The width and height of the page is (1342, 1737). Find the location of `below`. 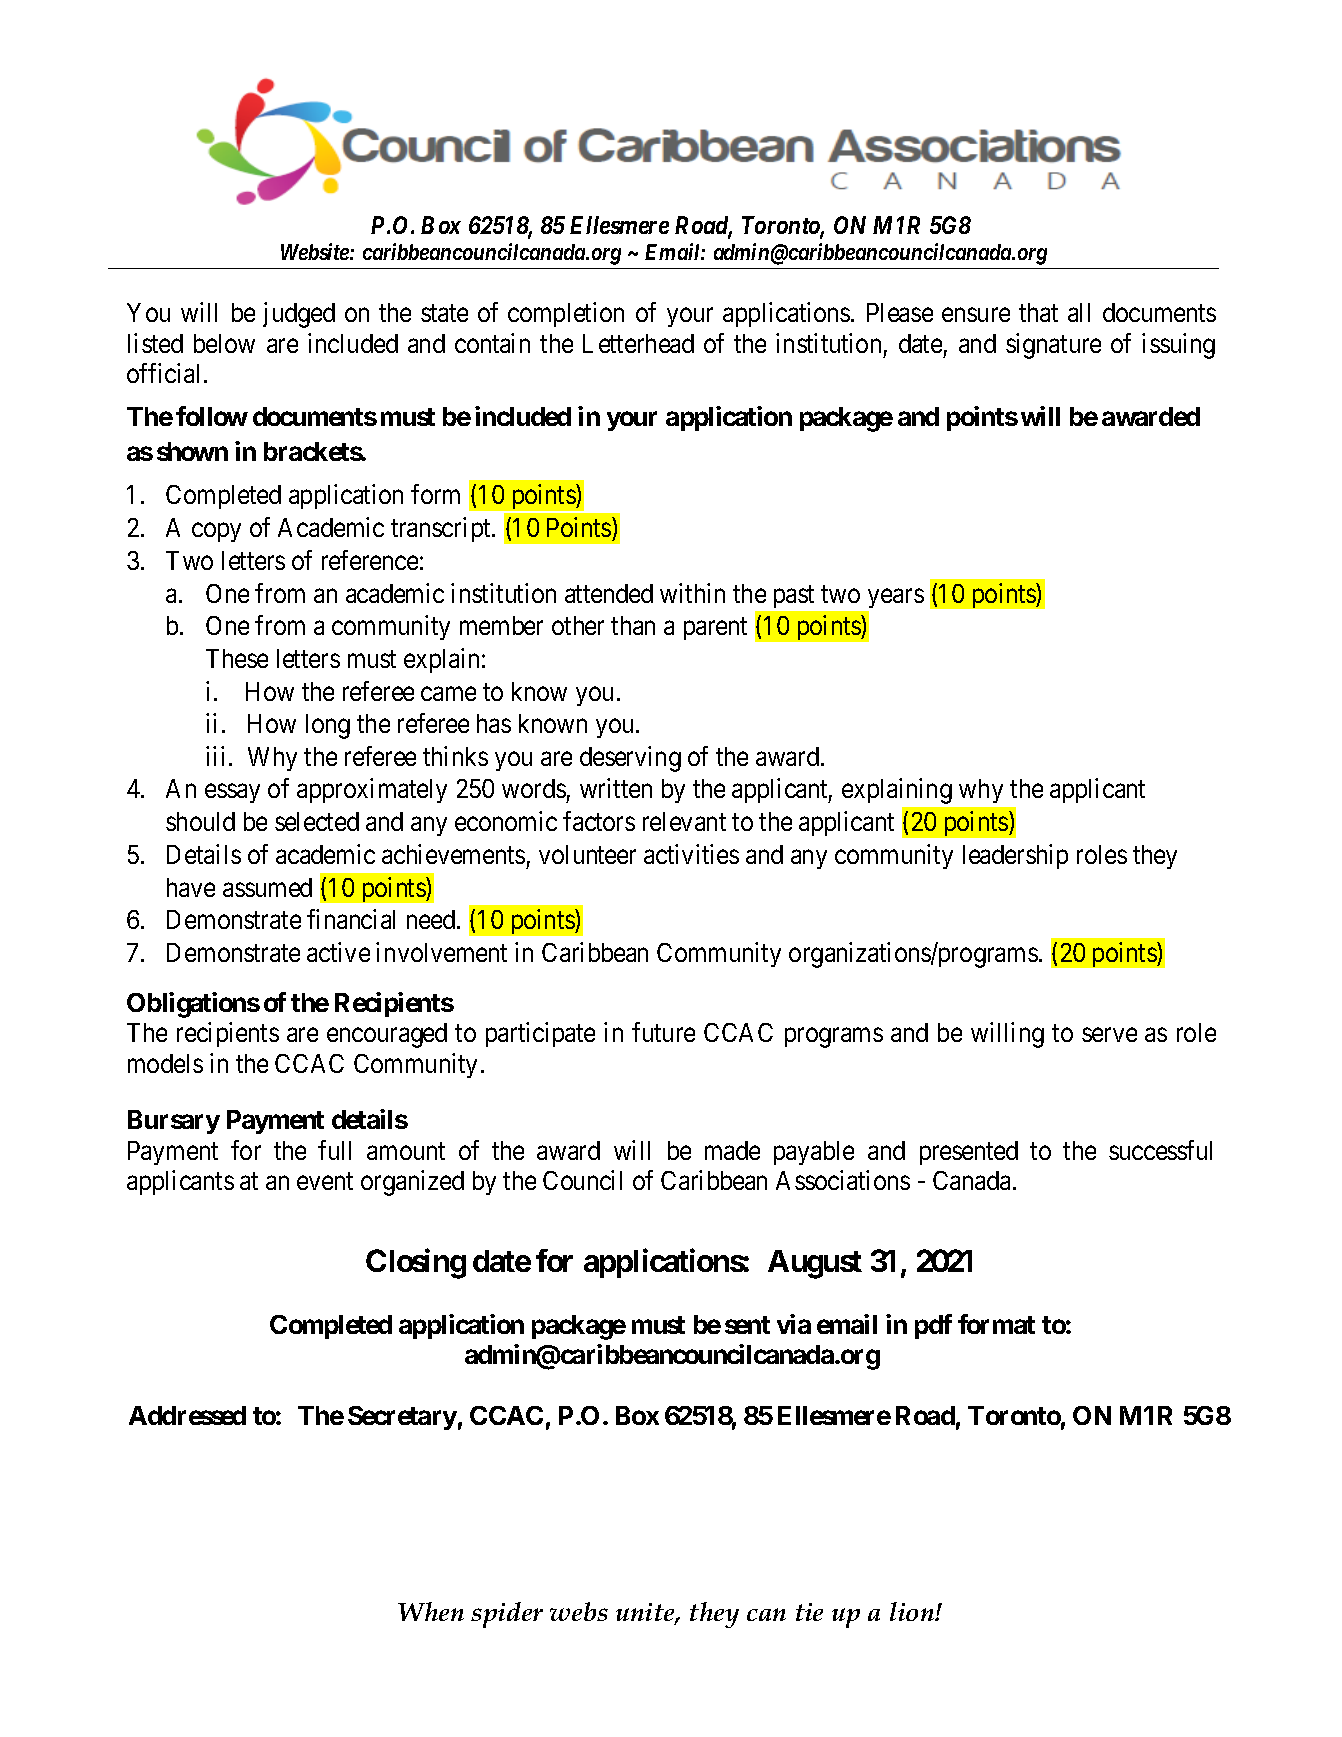

below is located at coordinates (224, 343).
